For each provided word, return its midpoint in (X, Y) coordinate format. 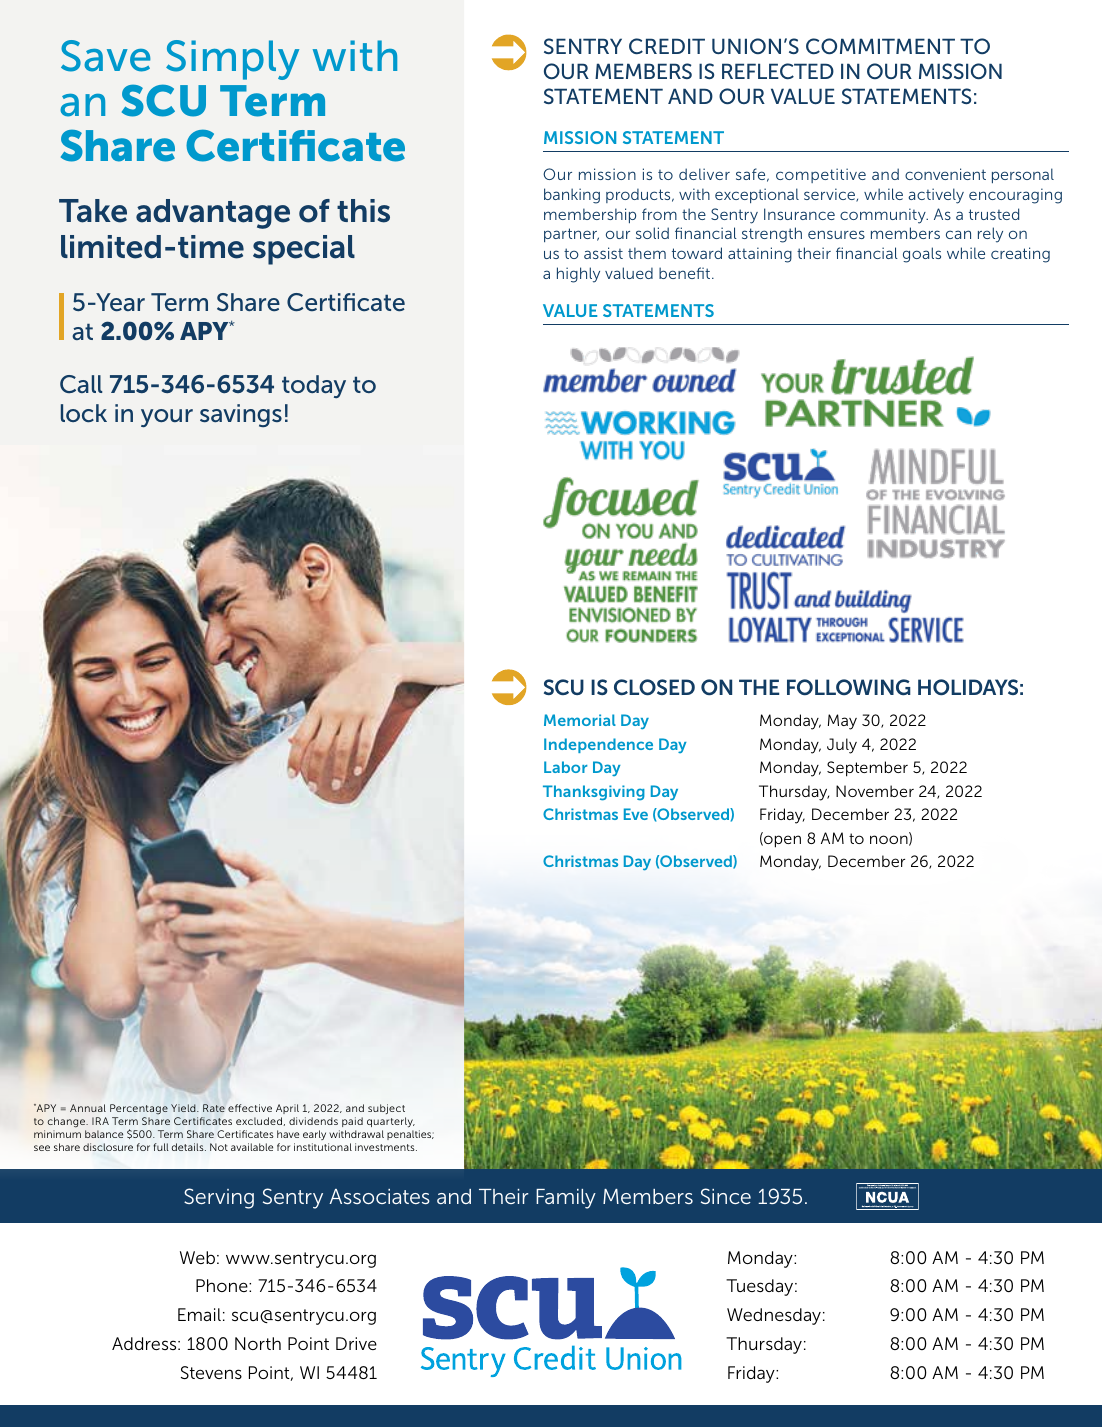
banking (572, 196)
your (167, 418)
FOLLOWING (849, 687)
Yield (184, 1108)
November (875, 791)
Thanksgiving (594, 793)
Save (106, 56)
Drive (356, 1343)
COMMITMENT (880, 46)
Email (199, 1314)
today (314, 386)
